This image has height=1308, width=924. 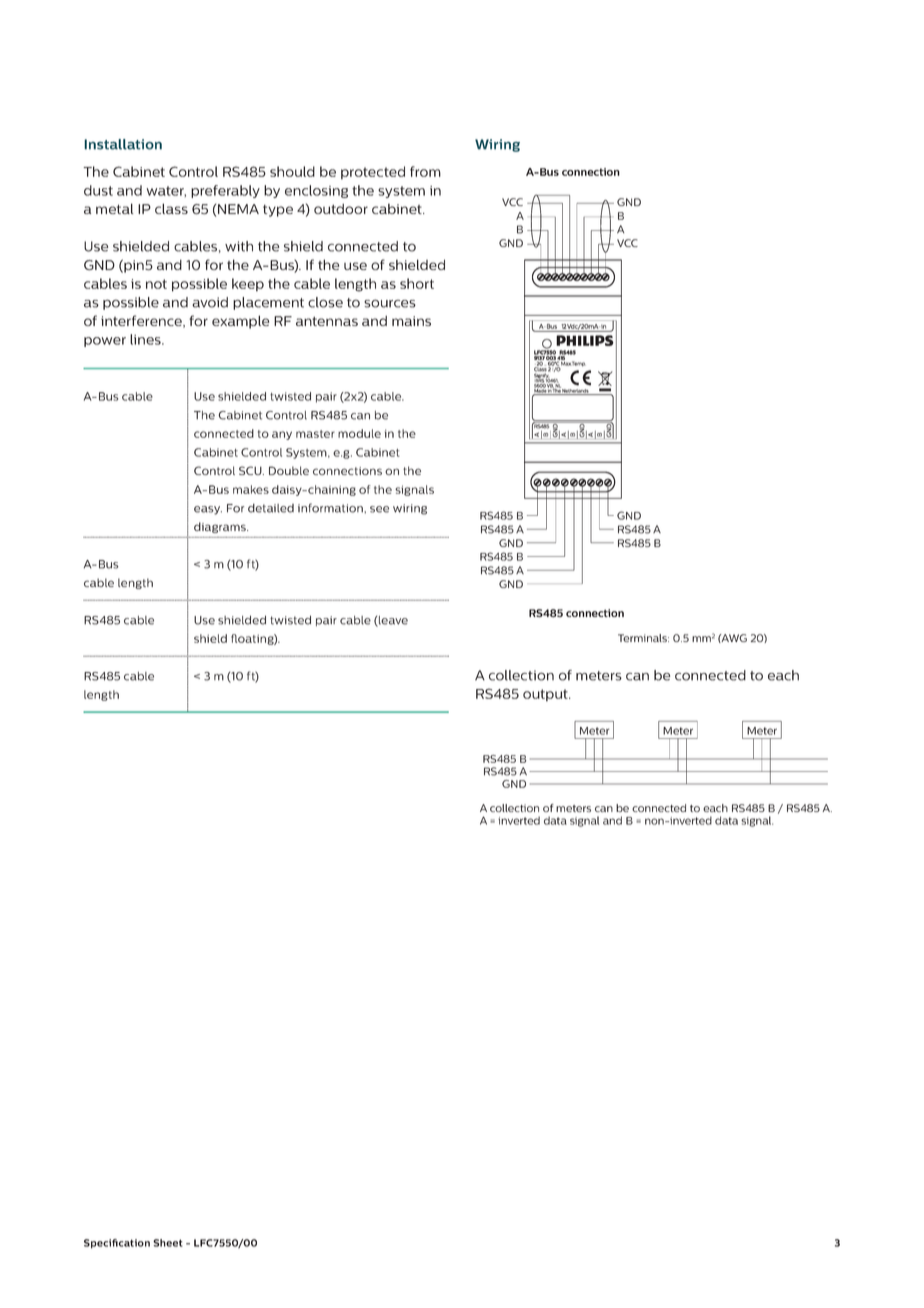 What do you see at coordinates (221, 527) in the image?
I see `diagrams` at bounding box center [221, 527].
